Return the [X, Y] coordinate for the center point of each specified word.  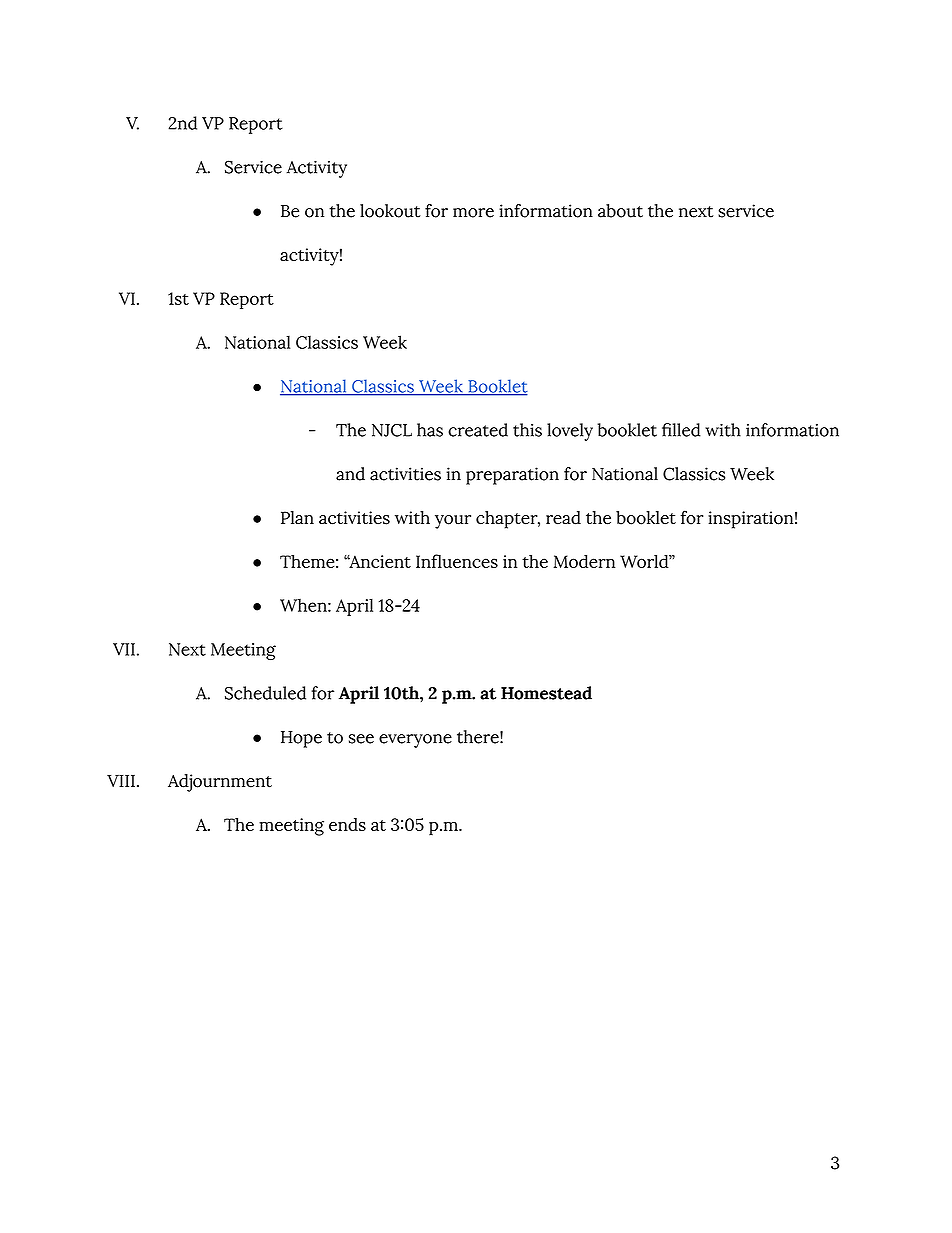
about [620, 211]
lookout [390, 211]
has [430, 430]
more [473, 213]
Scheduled [265, 693]
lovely [570, 432]
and [350, 474]
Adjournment [220, 783]
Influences [457, 561]
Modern [584, 561]
